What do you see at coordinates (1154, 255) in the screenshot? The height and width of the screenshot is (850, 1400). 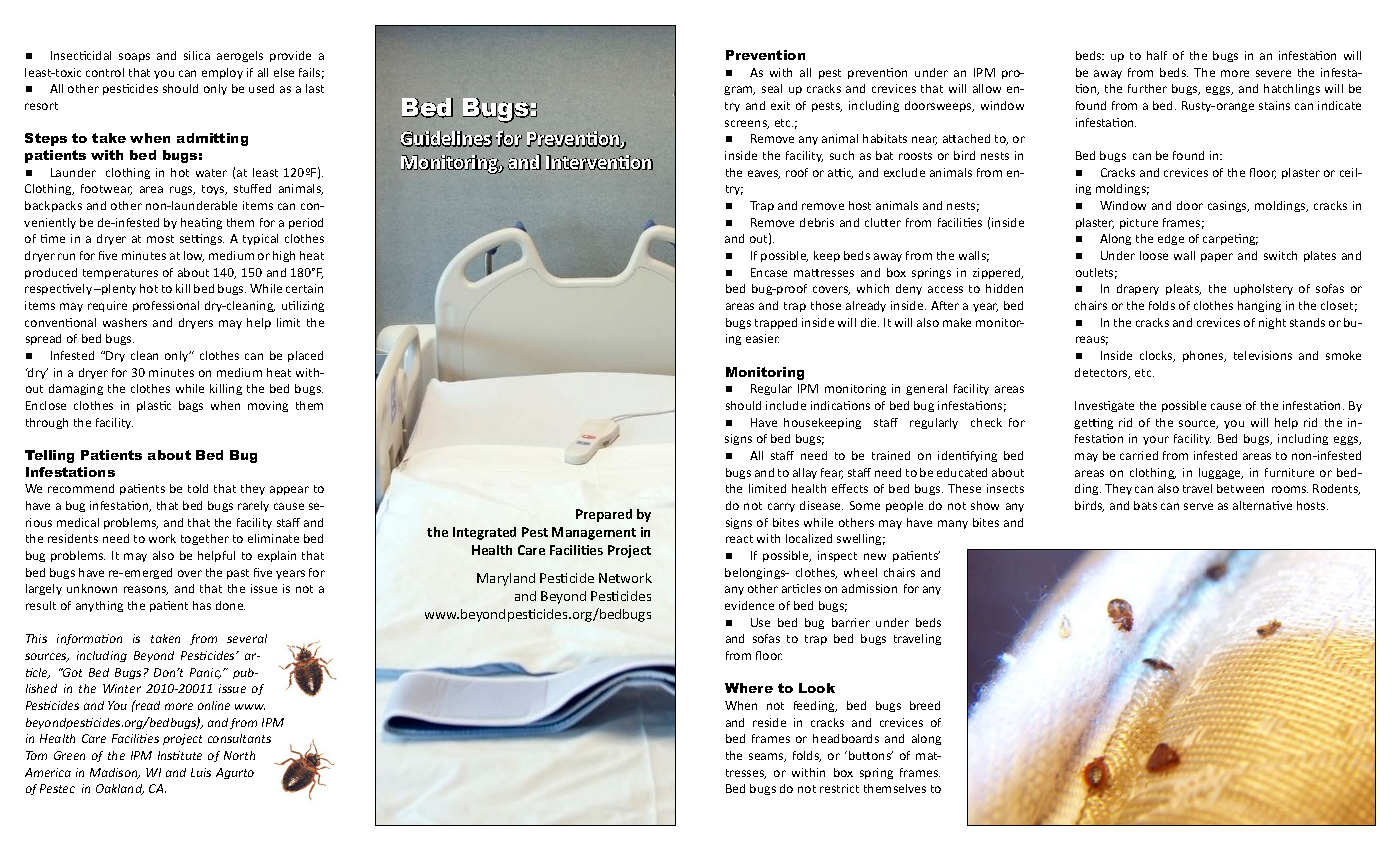 I see `loose` at bounding box center [1154, 255].
